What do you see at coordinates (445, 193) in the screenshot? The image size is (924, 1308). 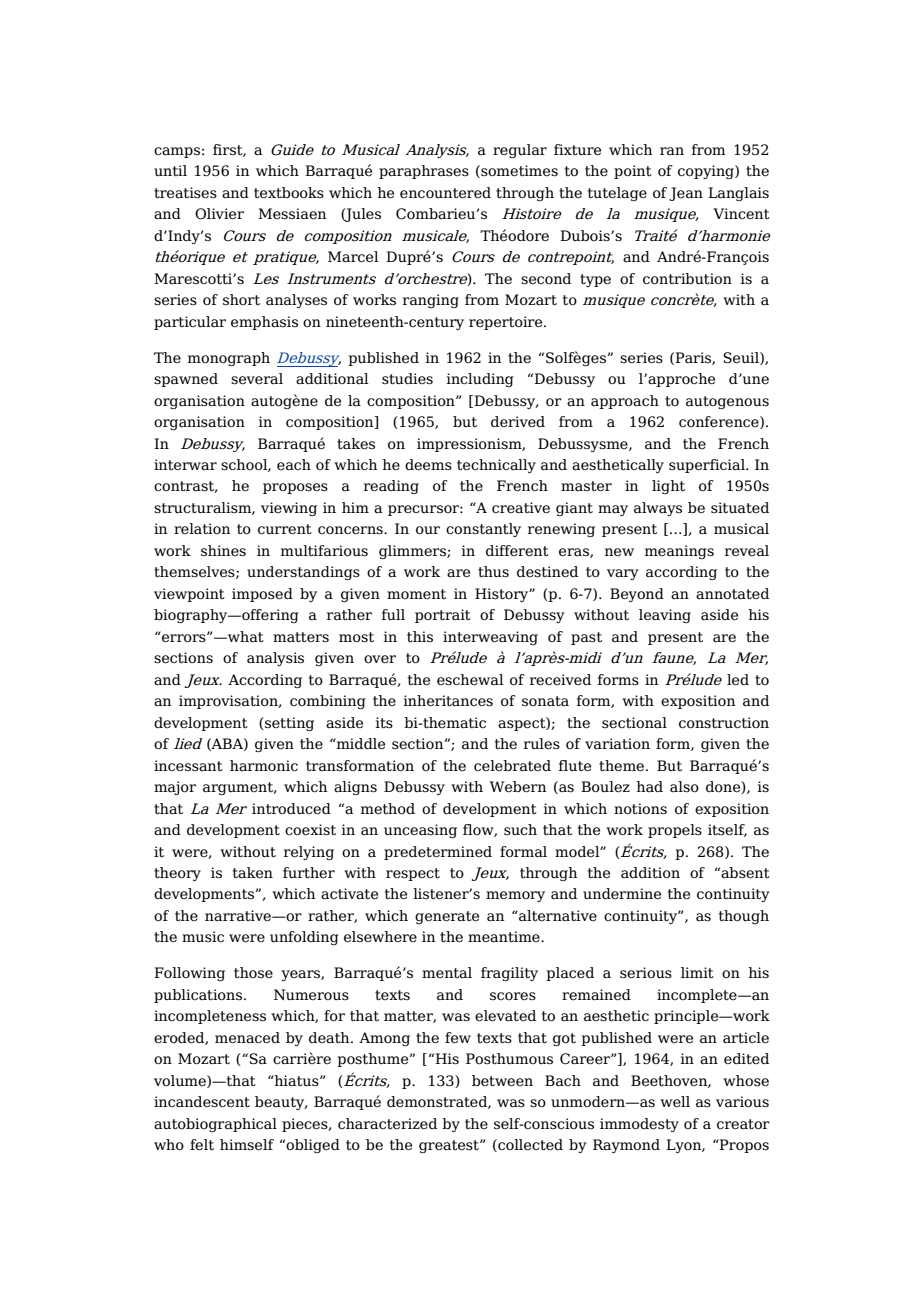 I see `encountered` at bounding box center [445, 193].
